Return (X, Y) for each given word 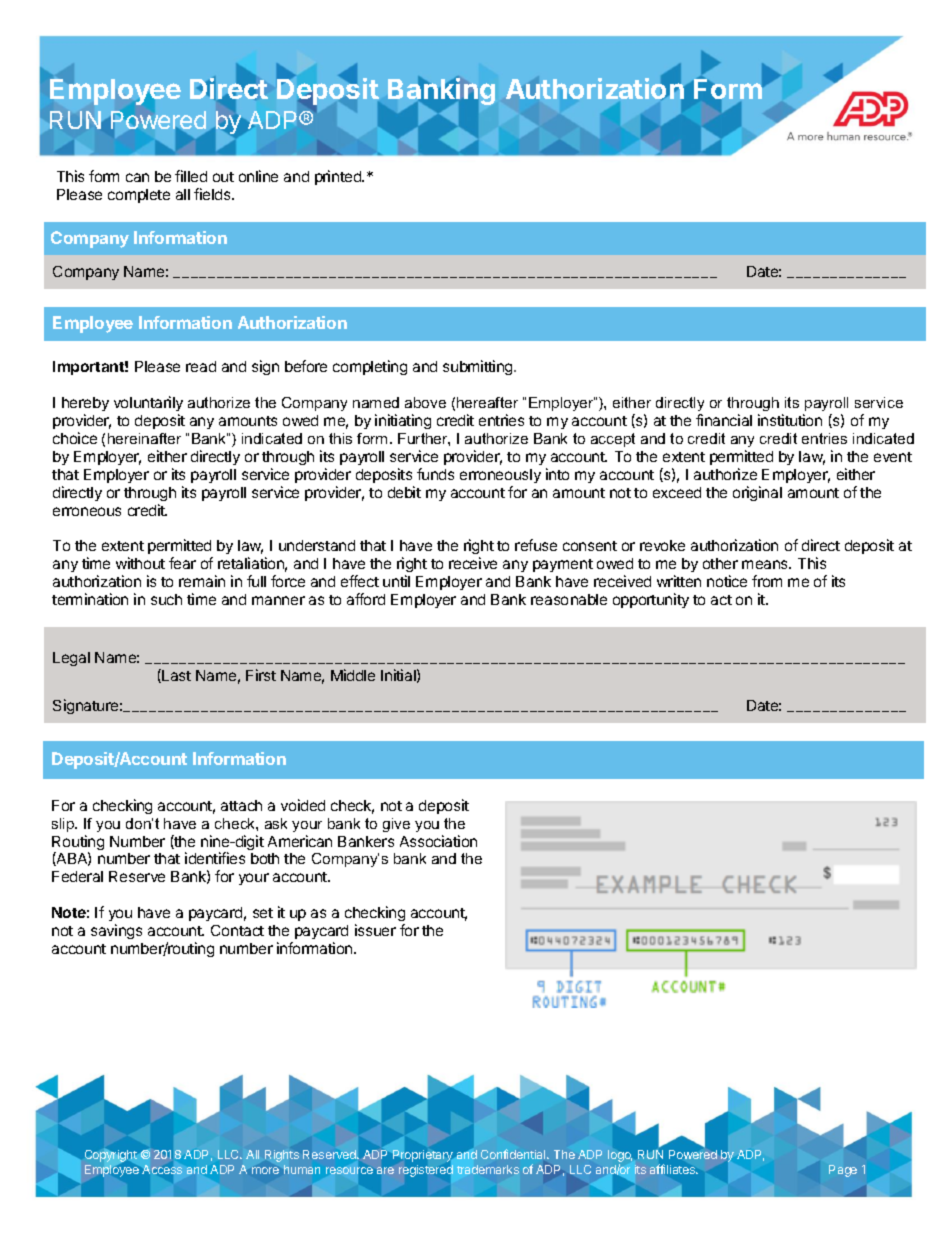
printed (339, 177)
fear (182, 563)
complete (139, 196)
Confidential (514, 1154)
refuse (536, 545)
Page (843, 1171)
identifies (215, 858)
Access (162, 1169)
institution (790, 420)
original (757, 493)
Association (438, 841)
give (396, 825)
